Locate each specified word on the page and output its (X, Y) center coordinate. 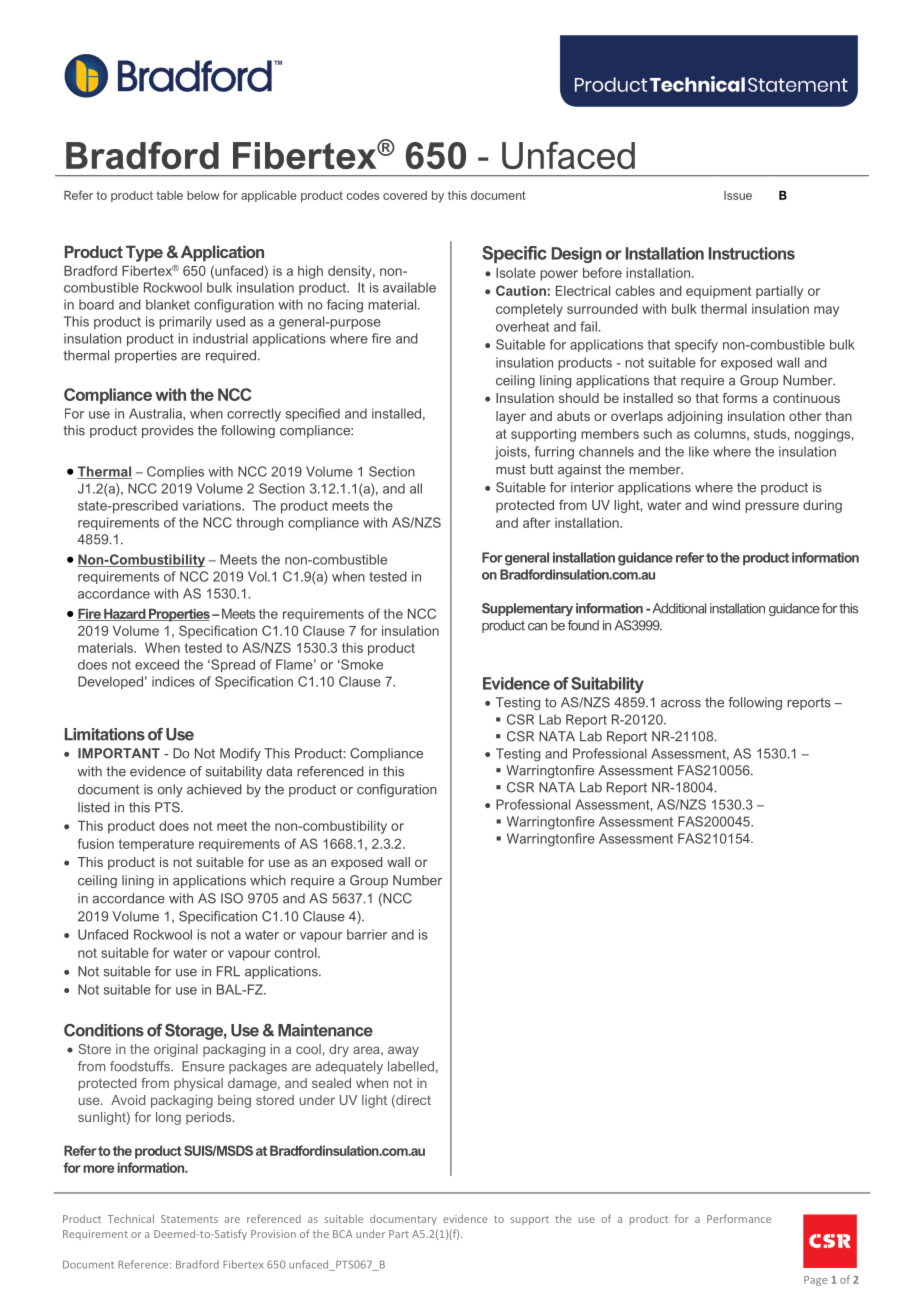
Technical (131, 1218)
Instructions (752, 253)
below (203, 195)
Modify (240, 754)
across (681, 704)
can (537, 627)
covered (405, 195)
